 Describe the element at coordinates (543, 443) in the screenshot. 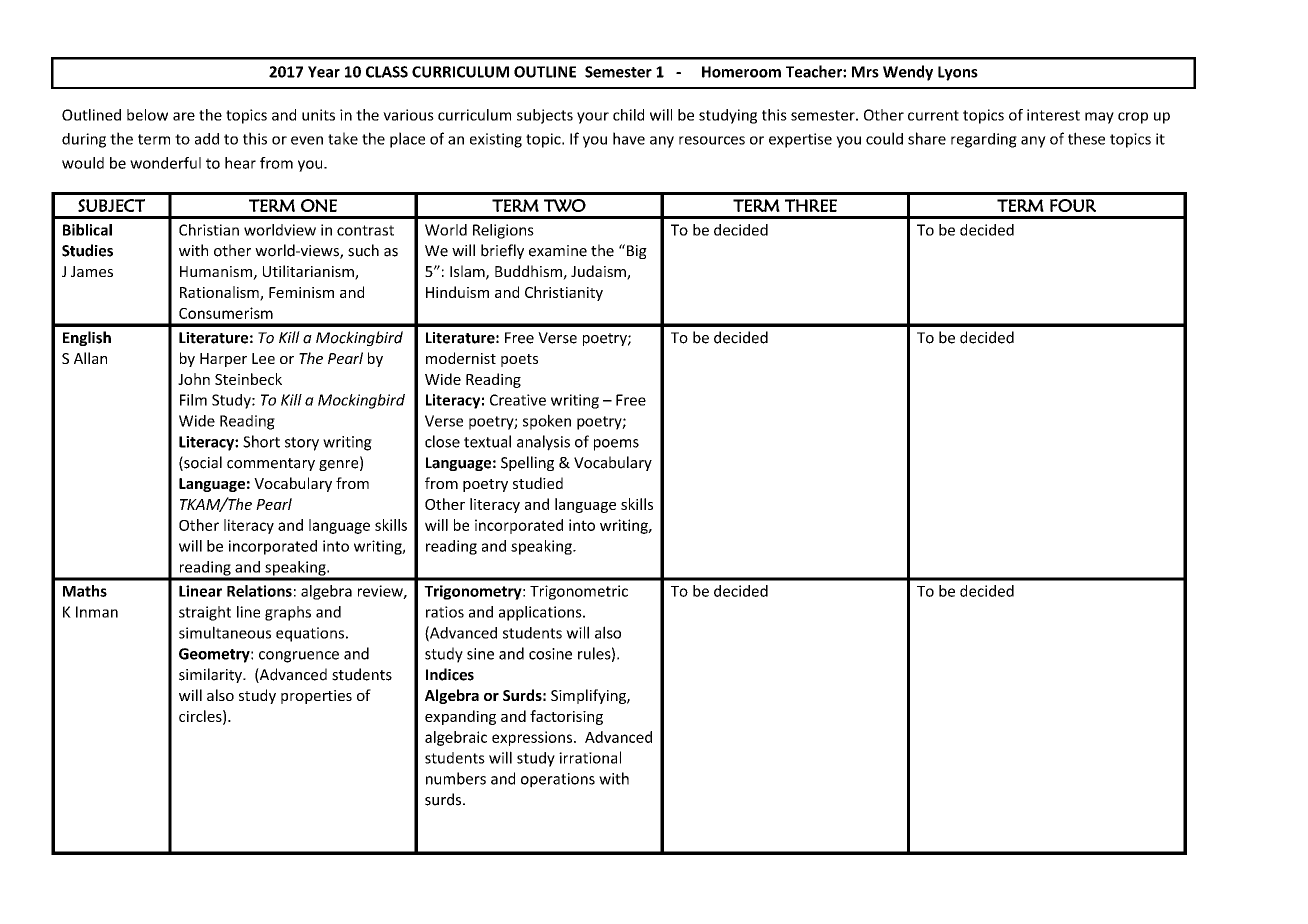

I see `analysis` at that location.
